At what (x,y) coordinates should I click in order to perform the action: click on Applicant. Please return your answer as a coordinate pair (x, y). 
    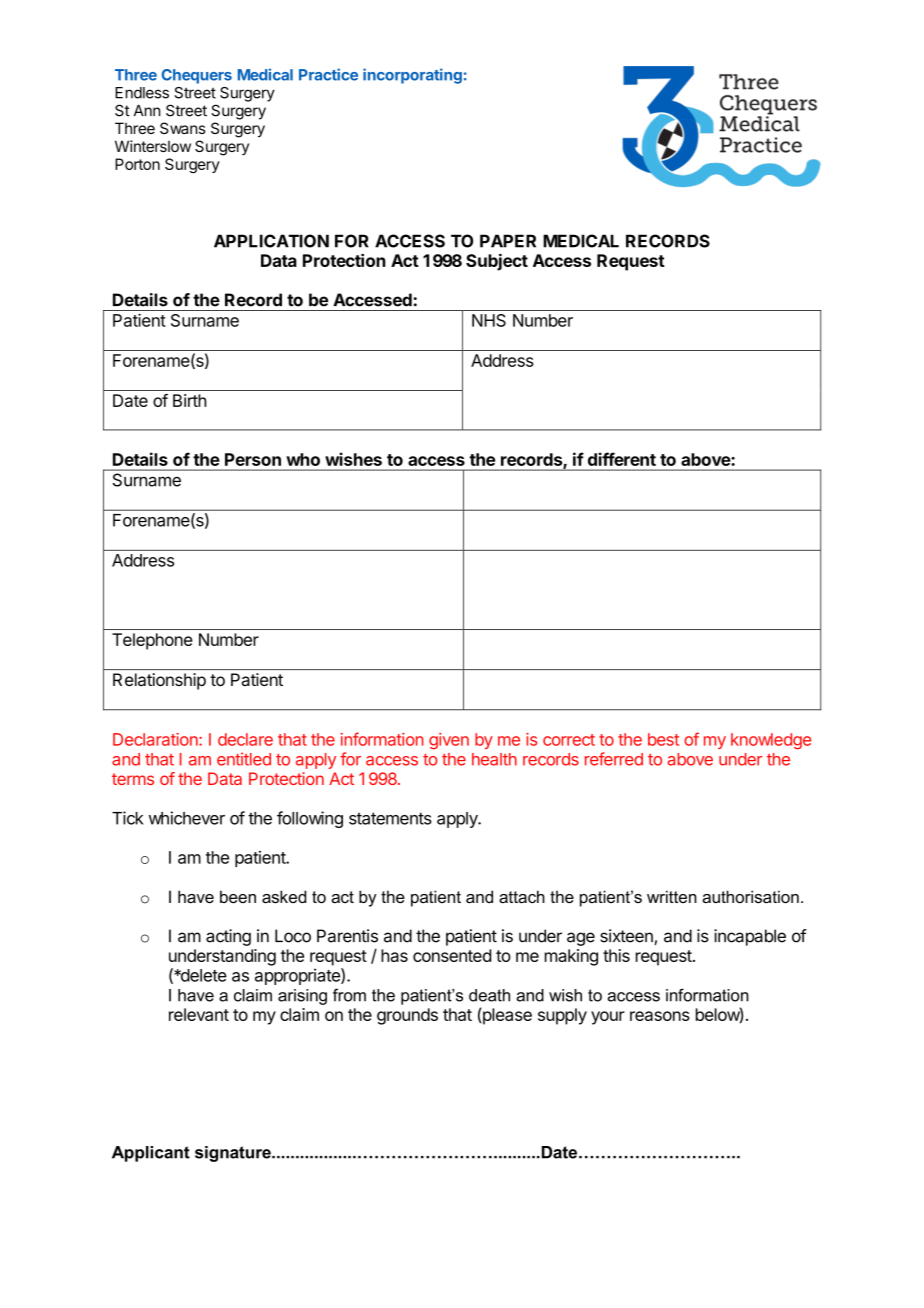
    Looking at the image, I should click on (151, 1154).
